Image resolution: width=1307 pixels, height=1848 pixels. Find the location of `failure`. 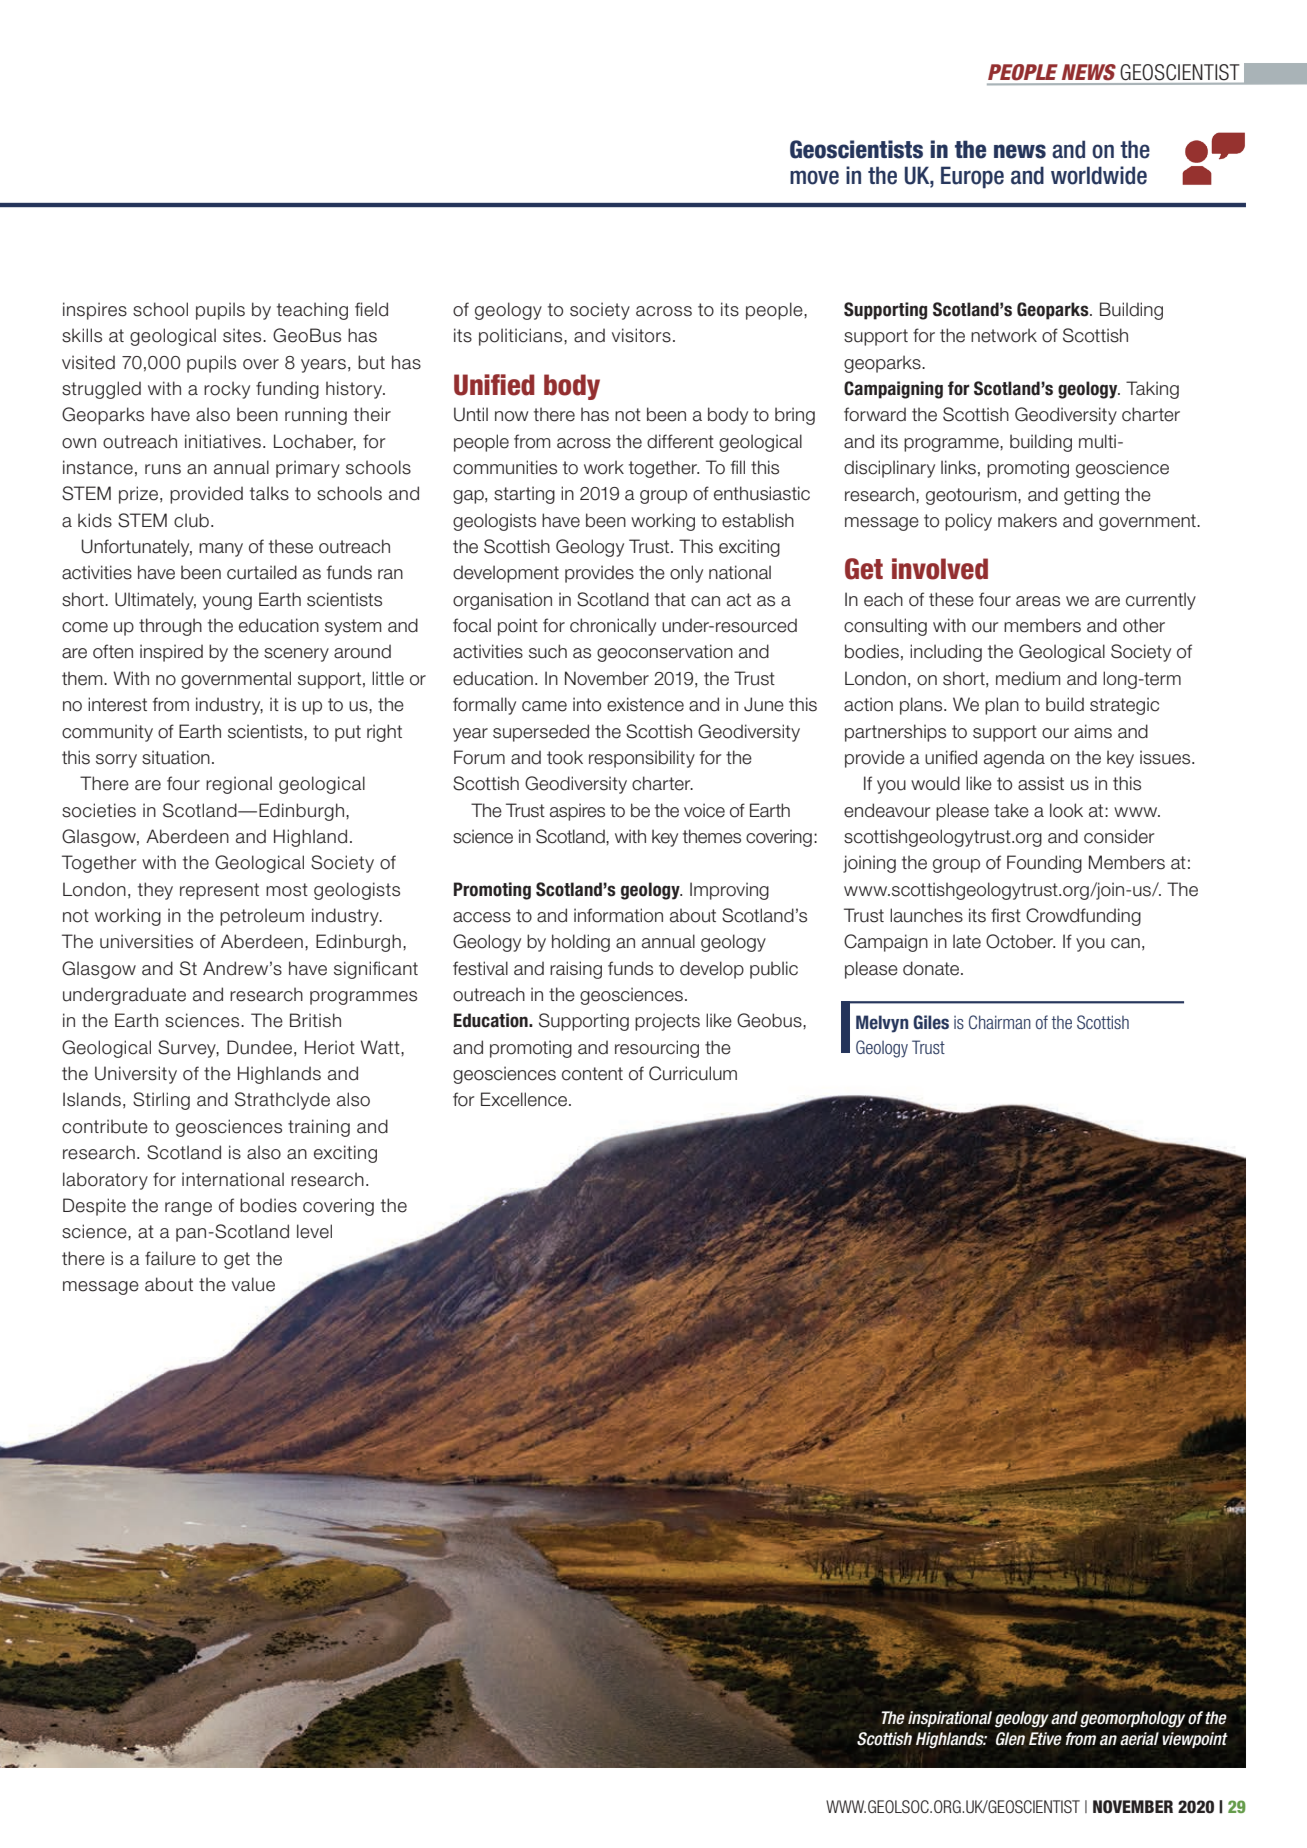

failure is located at coordinates (170, 1258).
